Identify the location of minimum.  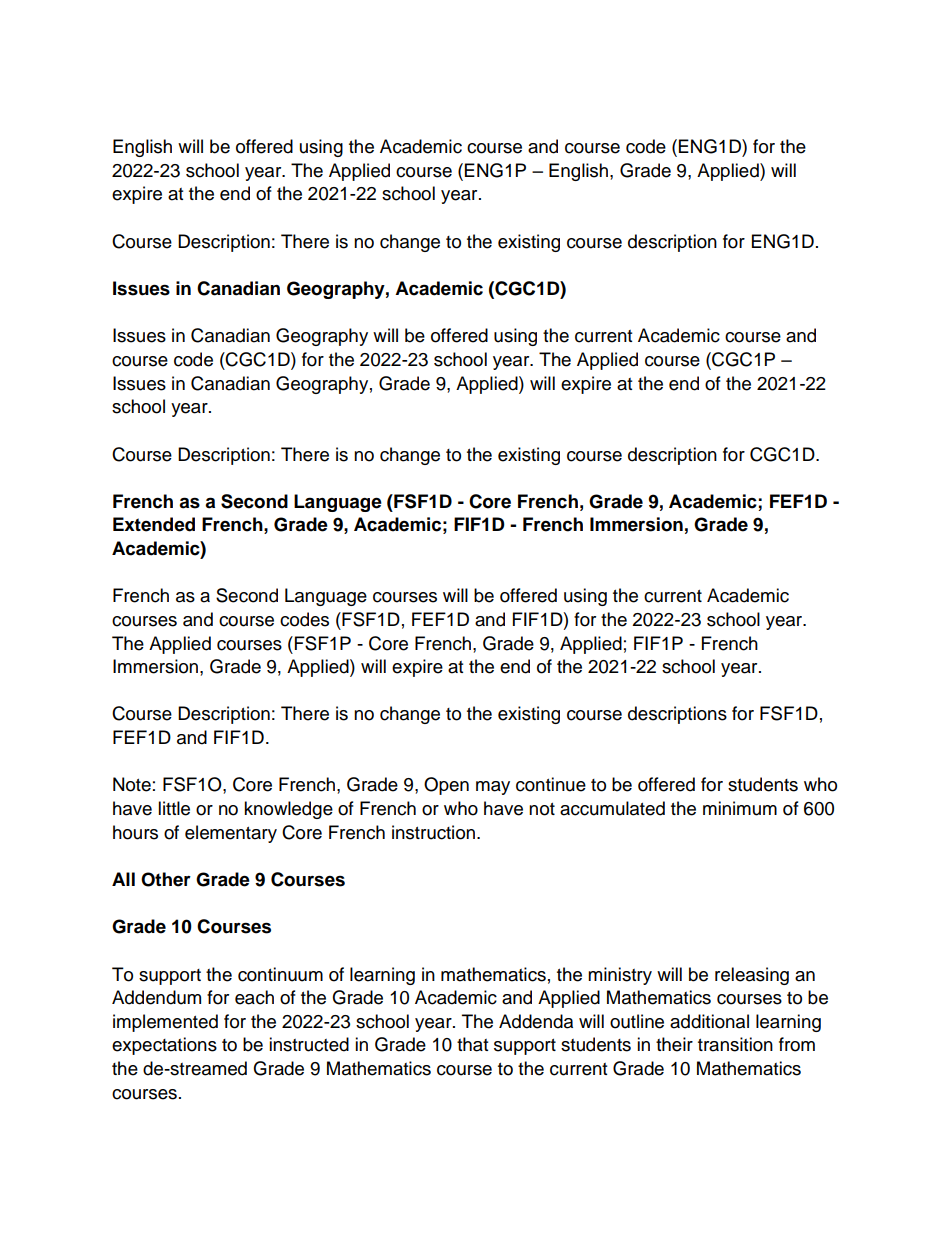
(740, 808).
